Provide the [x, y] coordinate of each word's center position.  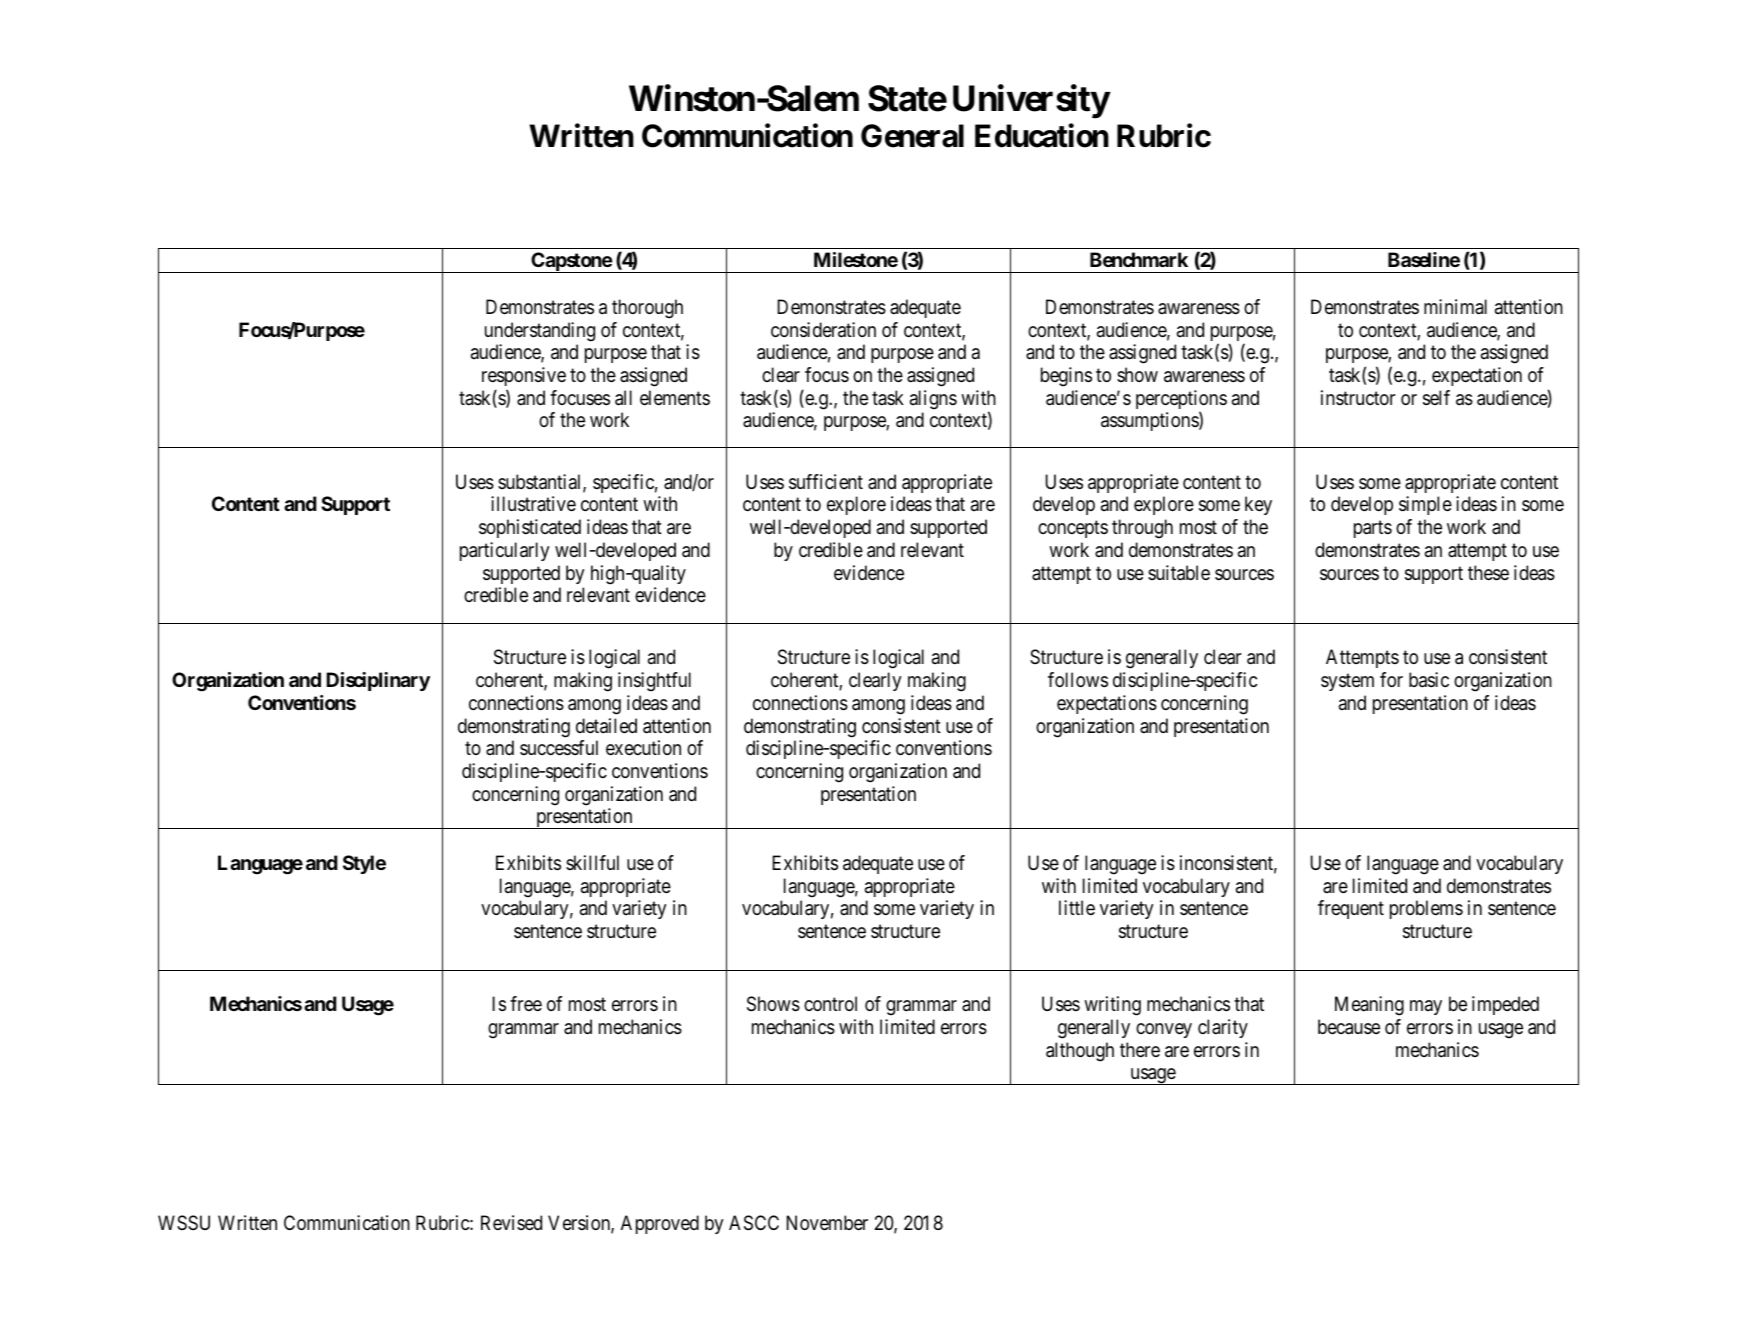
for [1391, 679]
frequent [1351, 909]
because [1349, 1027]
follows [1078, 680]
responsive [524, 376]
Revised [511, 1222]
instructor [1358, 397]
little [1077, 907]
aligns [933, 400]
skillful [592, 862]
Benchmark [1139, 259]
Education [1042, 136]
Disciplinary [378, 681]
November [827, 1222]
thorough [647, 309]
